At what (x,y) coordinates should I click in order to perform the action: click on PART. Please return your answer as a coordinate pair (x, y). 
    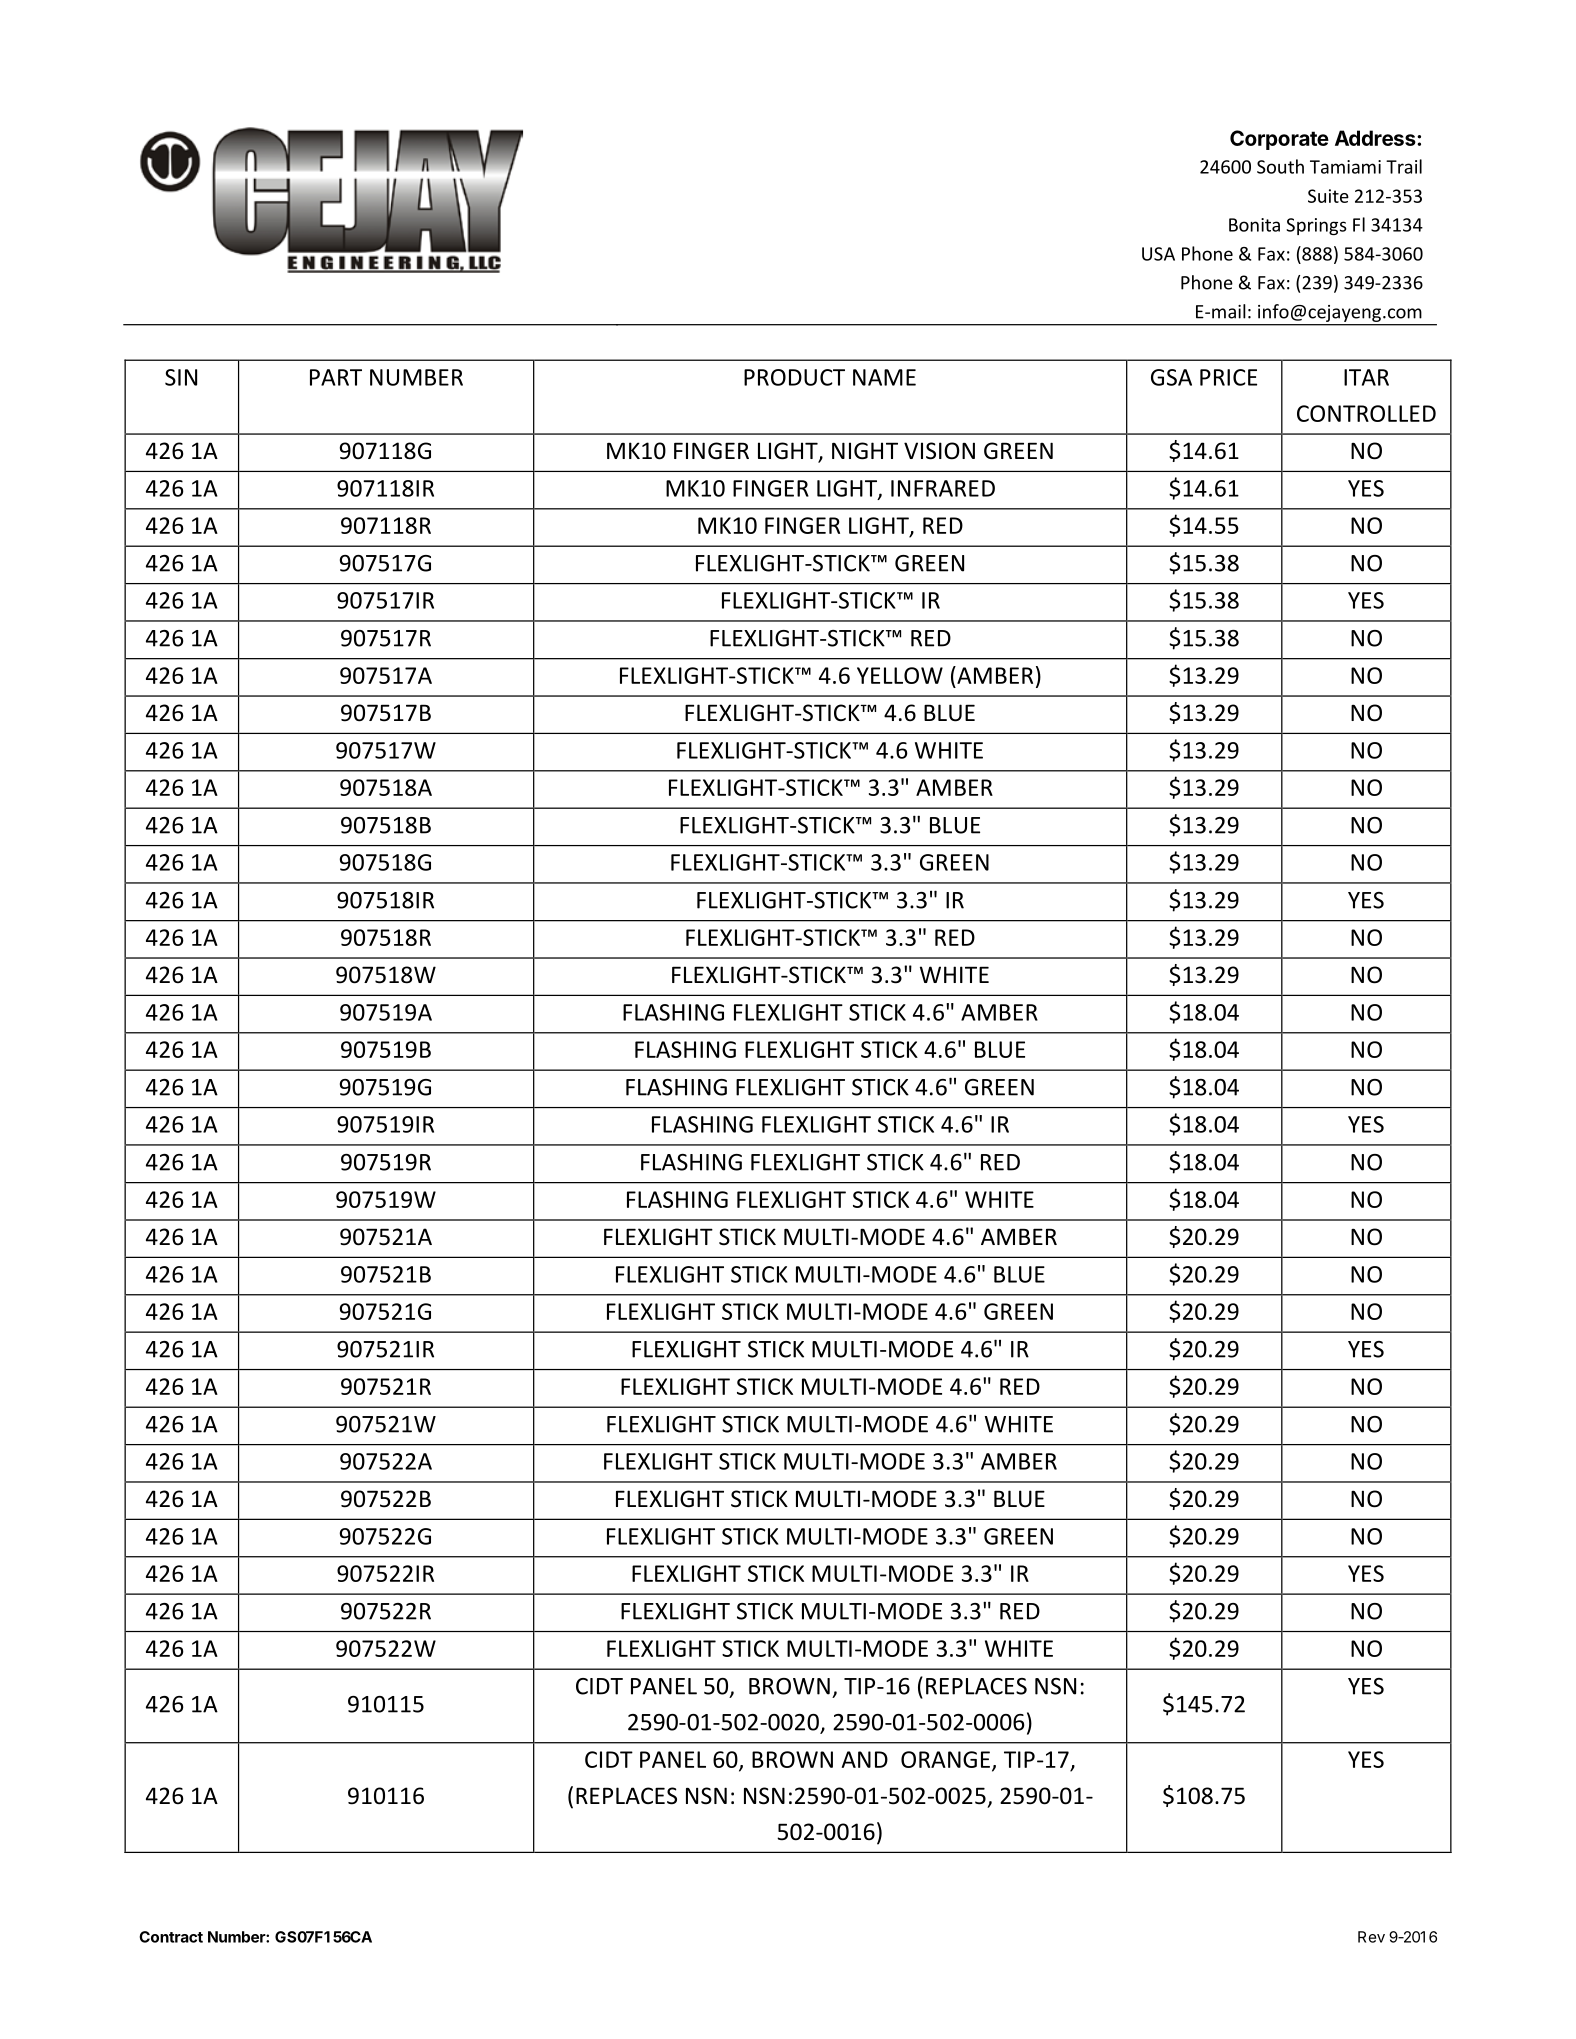
    Looking at the image, I should click on (336, 377).
